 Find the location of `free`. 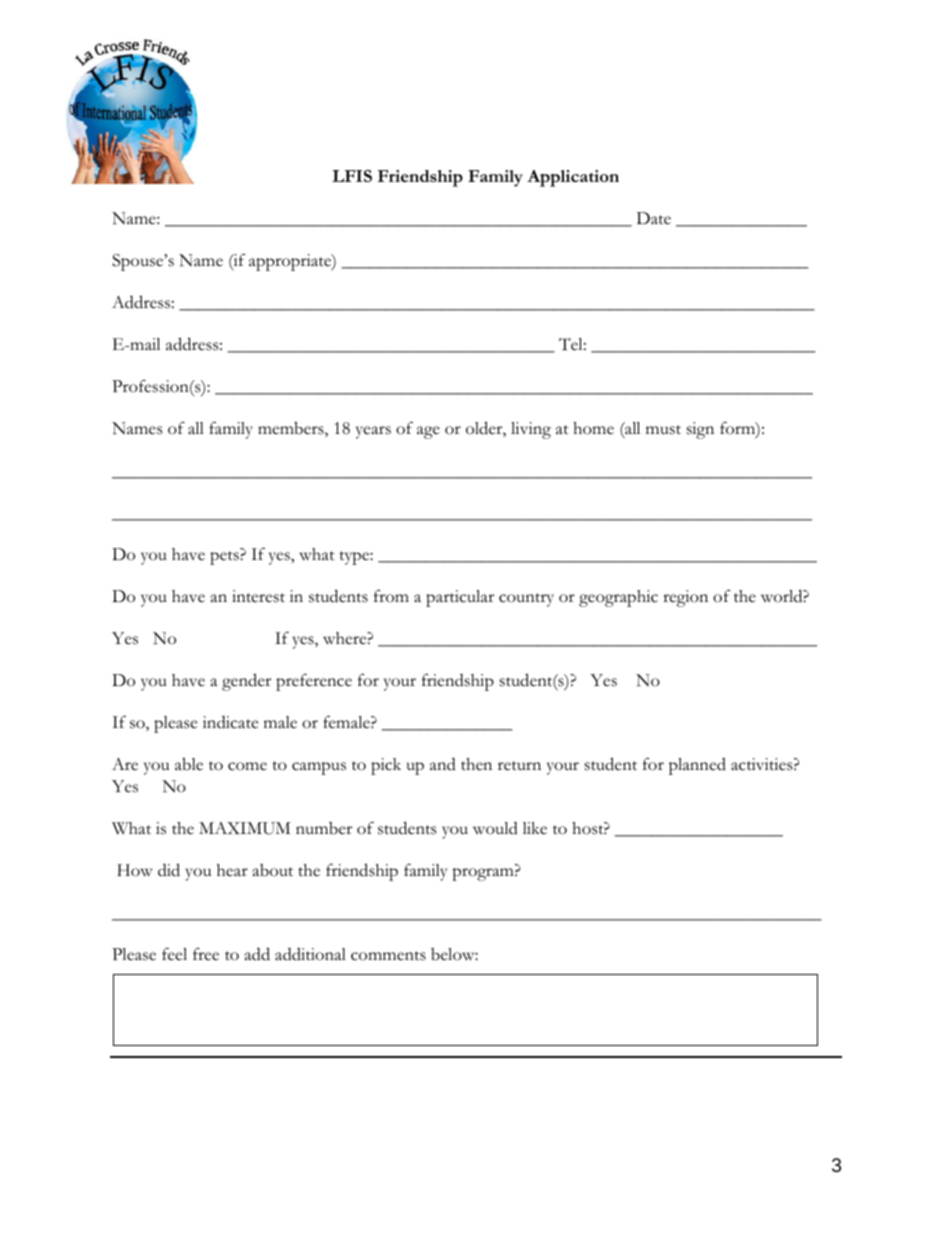

free is located at coordinates (206, 954).
